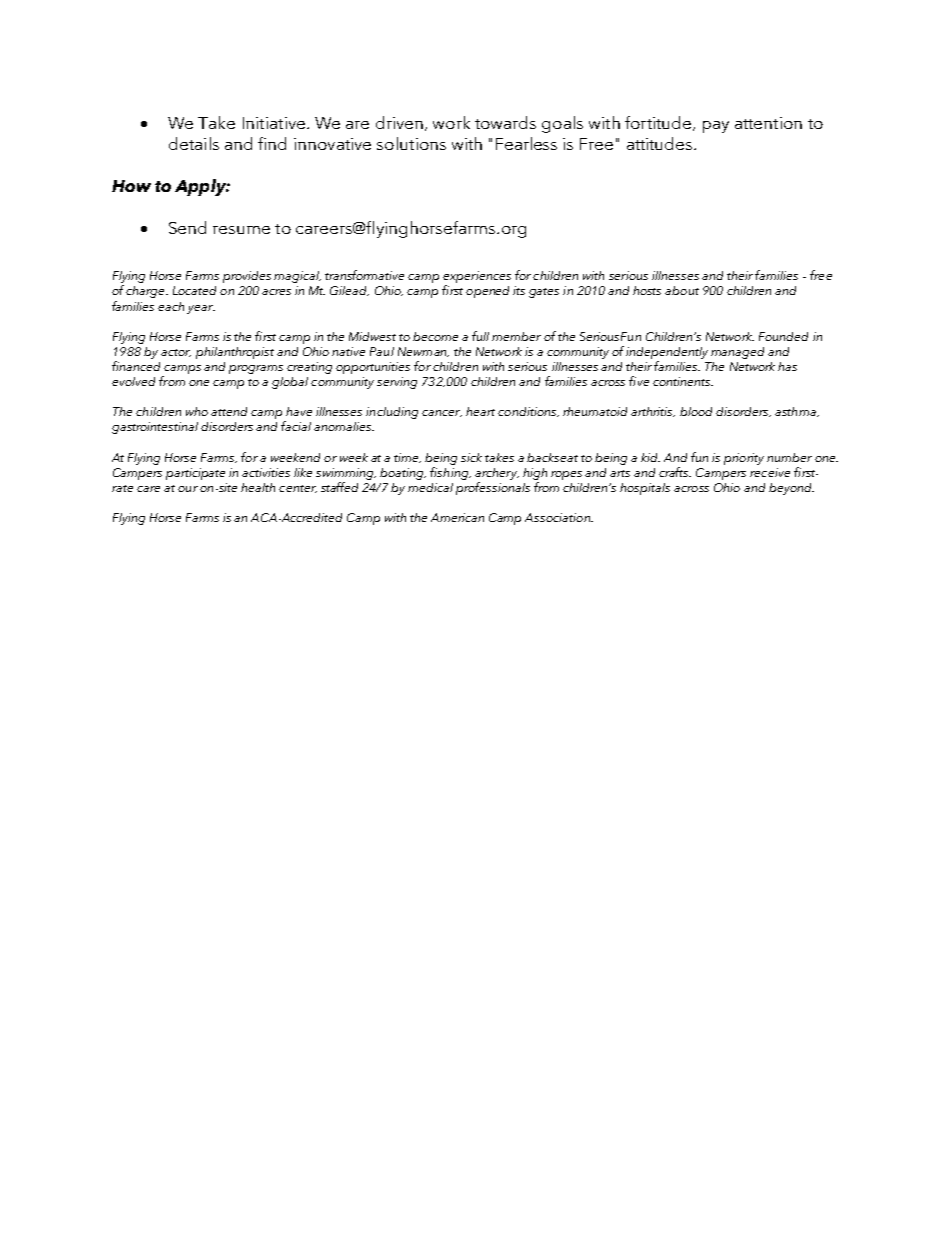 The width and height of the screenshot is (952, 1233). Describe the element at coordinates (480, 411) in the screenshot. I see `heart` at that location.
